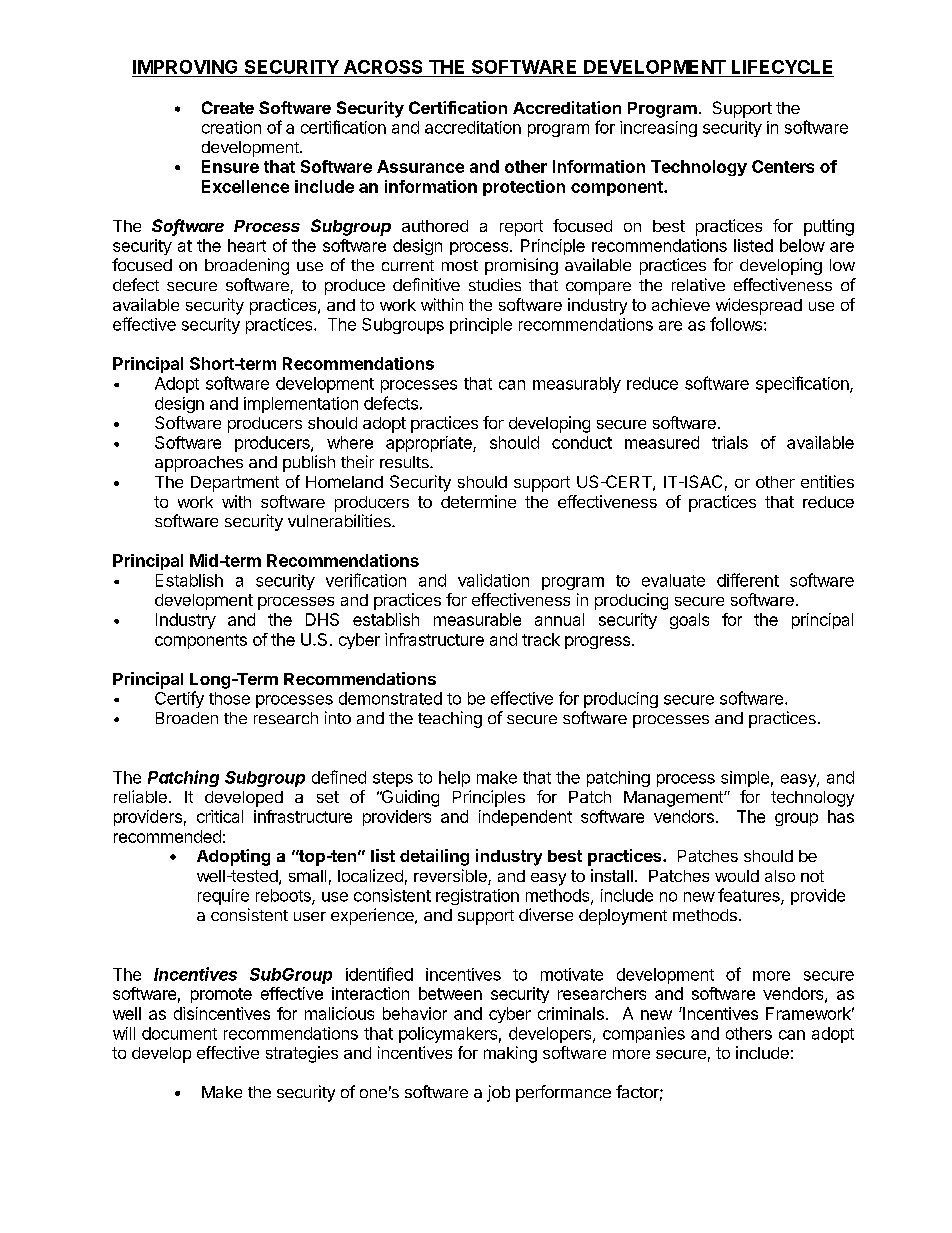 Image resolution: width=952 pixels, height=1233 pixels. What do you see at coordinates (495, 284) in the screenshot?
I see `studies` at bounding box center [495, 284].
